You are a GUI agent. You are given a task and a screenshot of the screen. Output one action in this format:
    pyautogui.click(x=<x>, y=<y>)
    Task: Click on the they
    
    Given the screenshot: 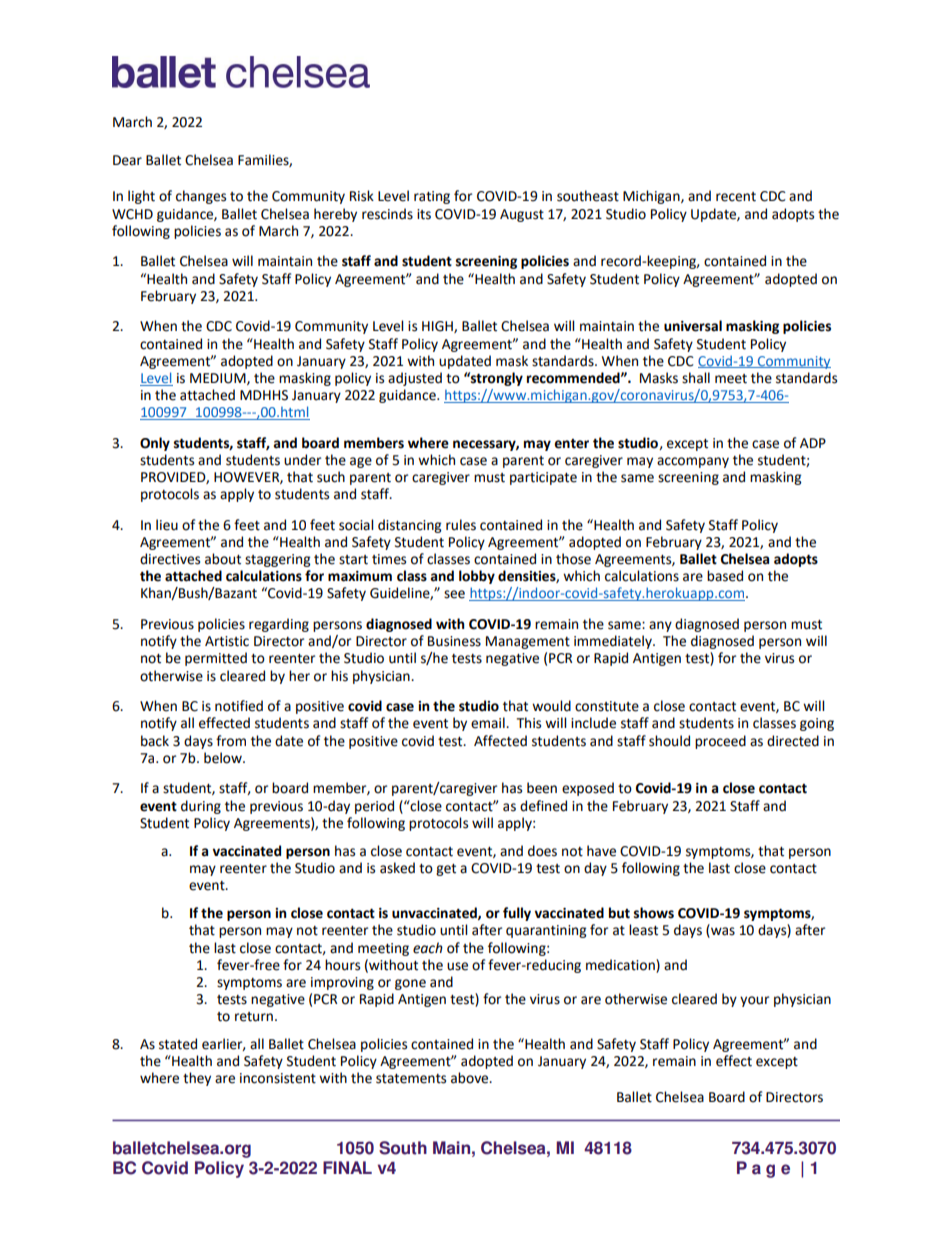 What is the action you would take?
    pyautogui.click(x=197, y=1079)
